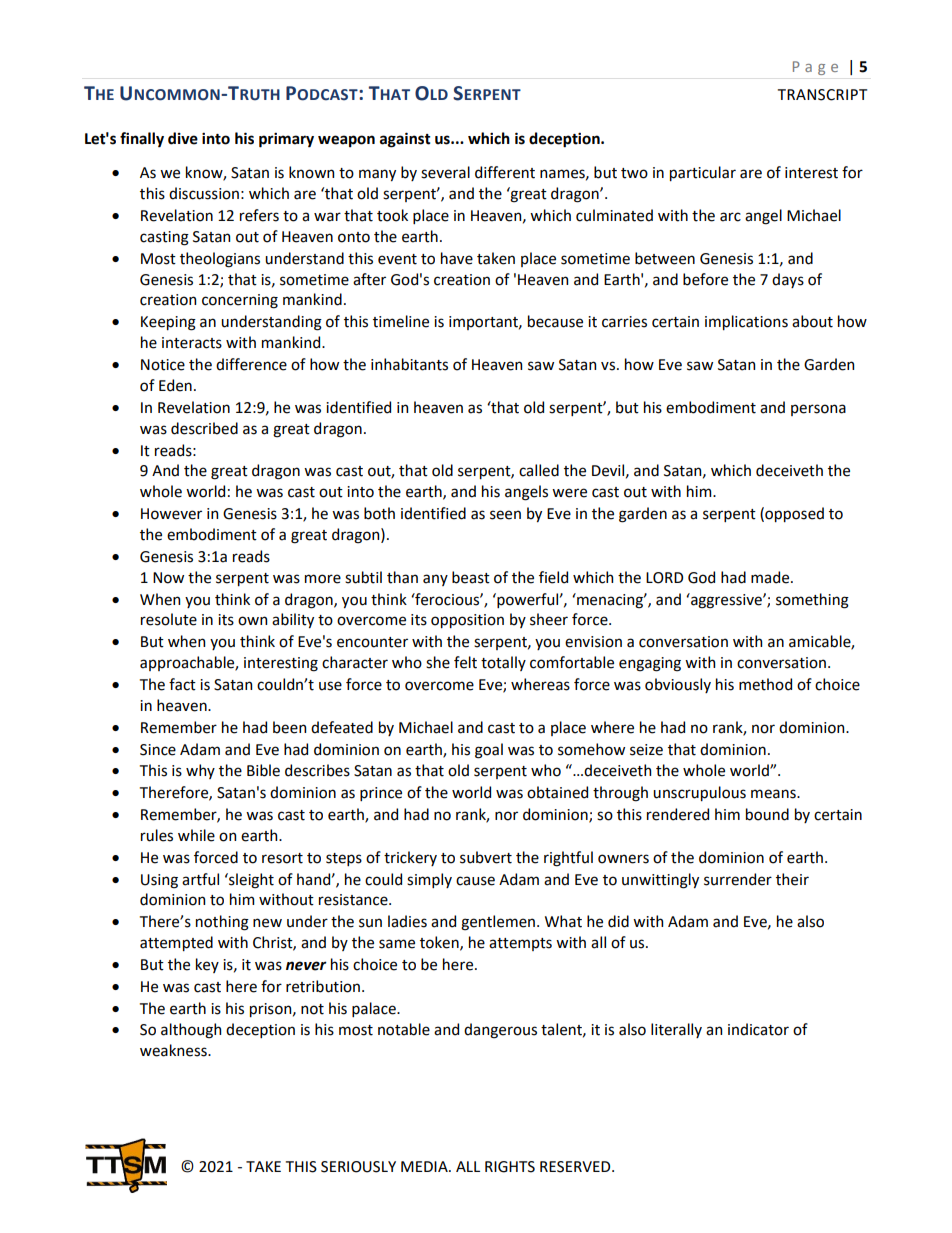  Describe the element at coordinates (182, 684) in the page. I see `fact` at that location.
